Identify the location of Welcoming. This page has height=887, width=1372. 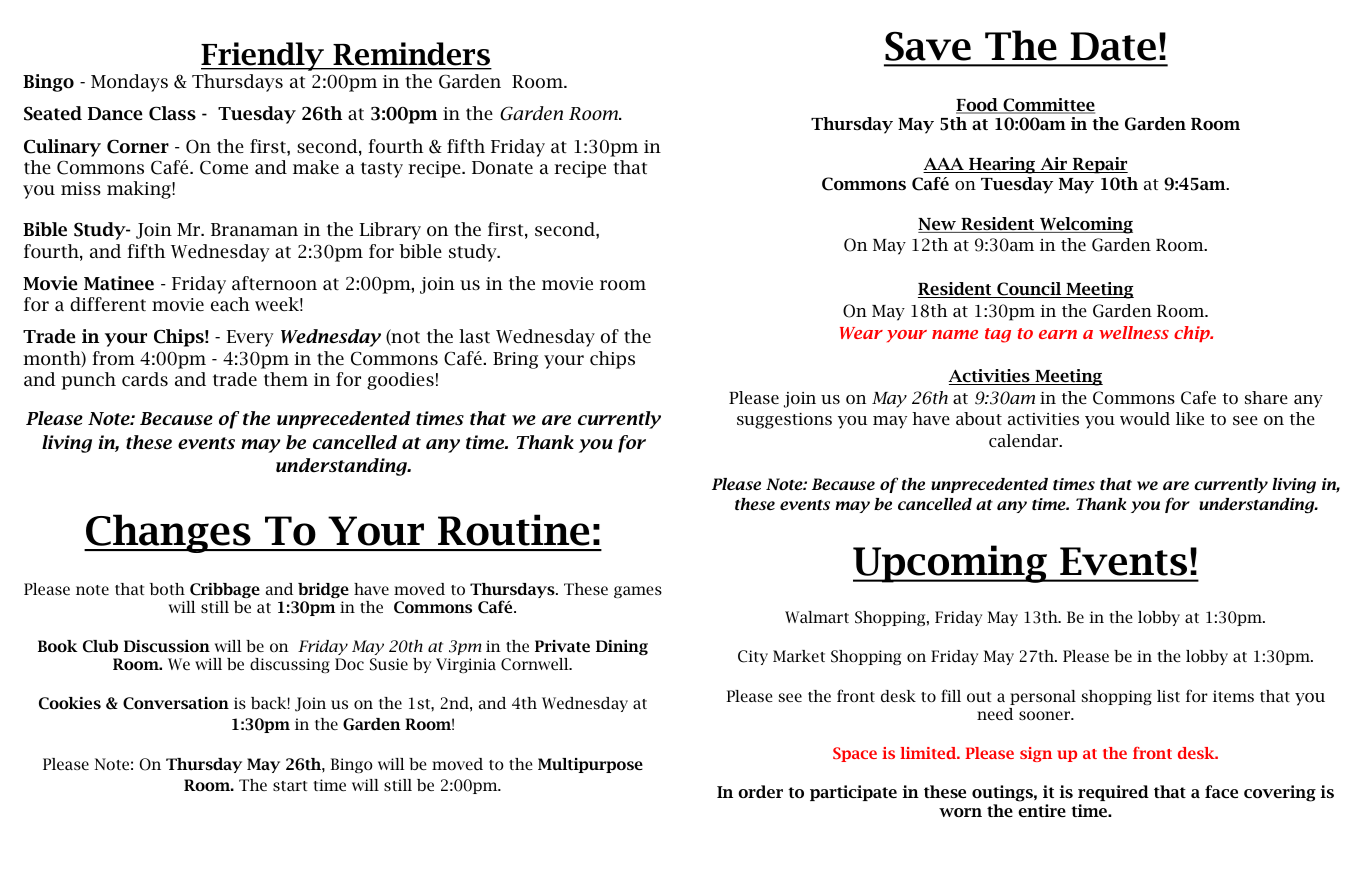
(1085, 225).
